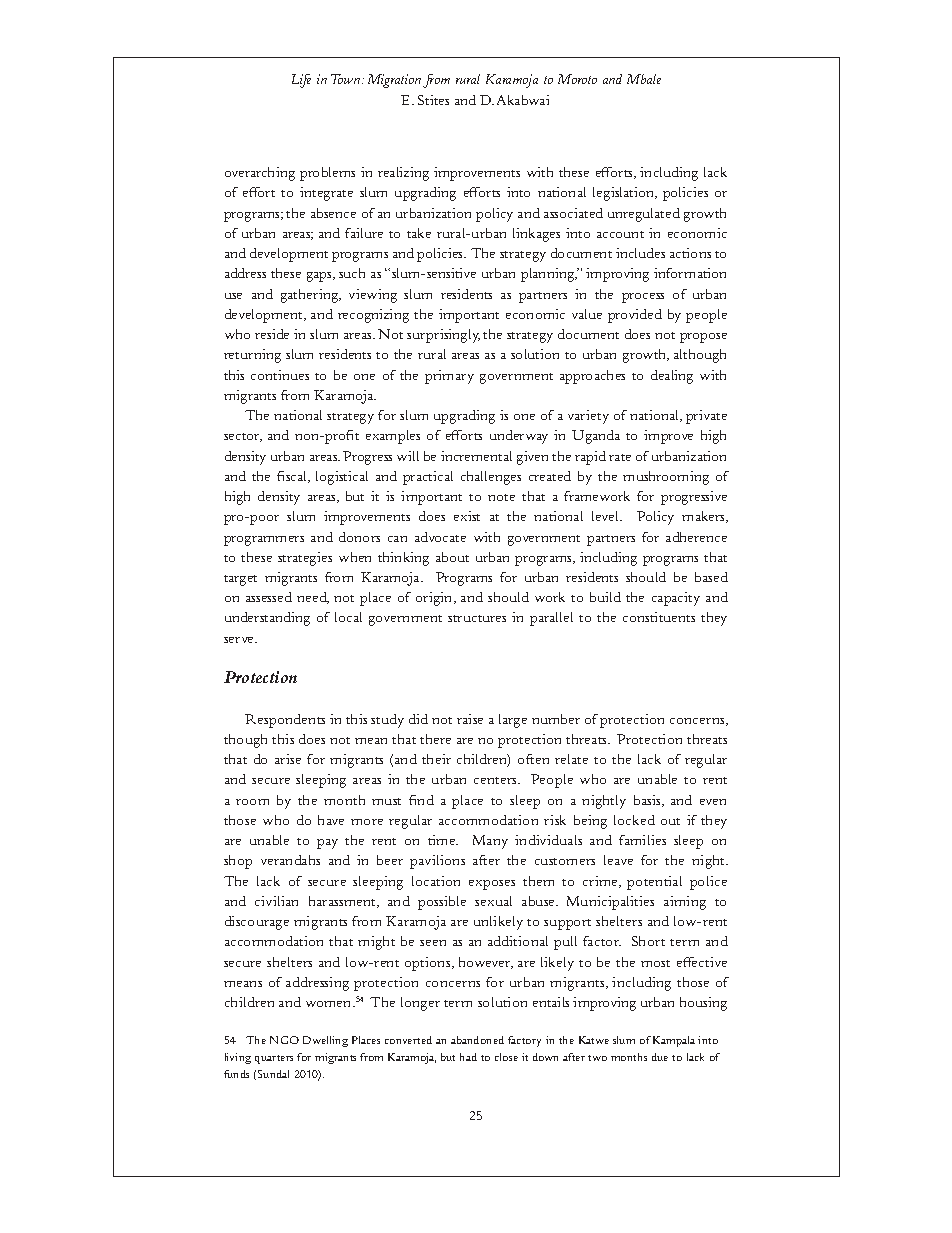 The height and width of the document is (1233, 952). I want to click on about, so click(452, 557).
